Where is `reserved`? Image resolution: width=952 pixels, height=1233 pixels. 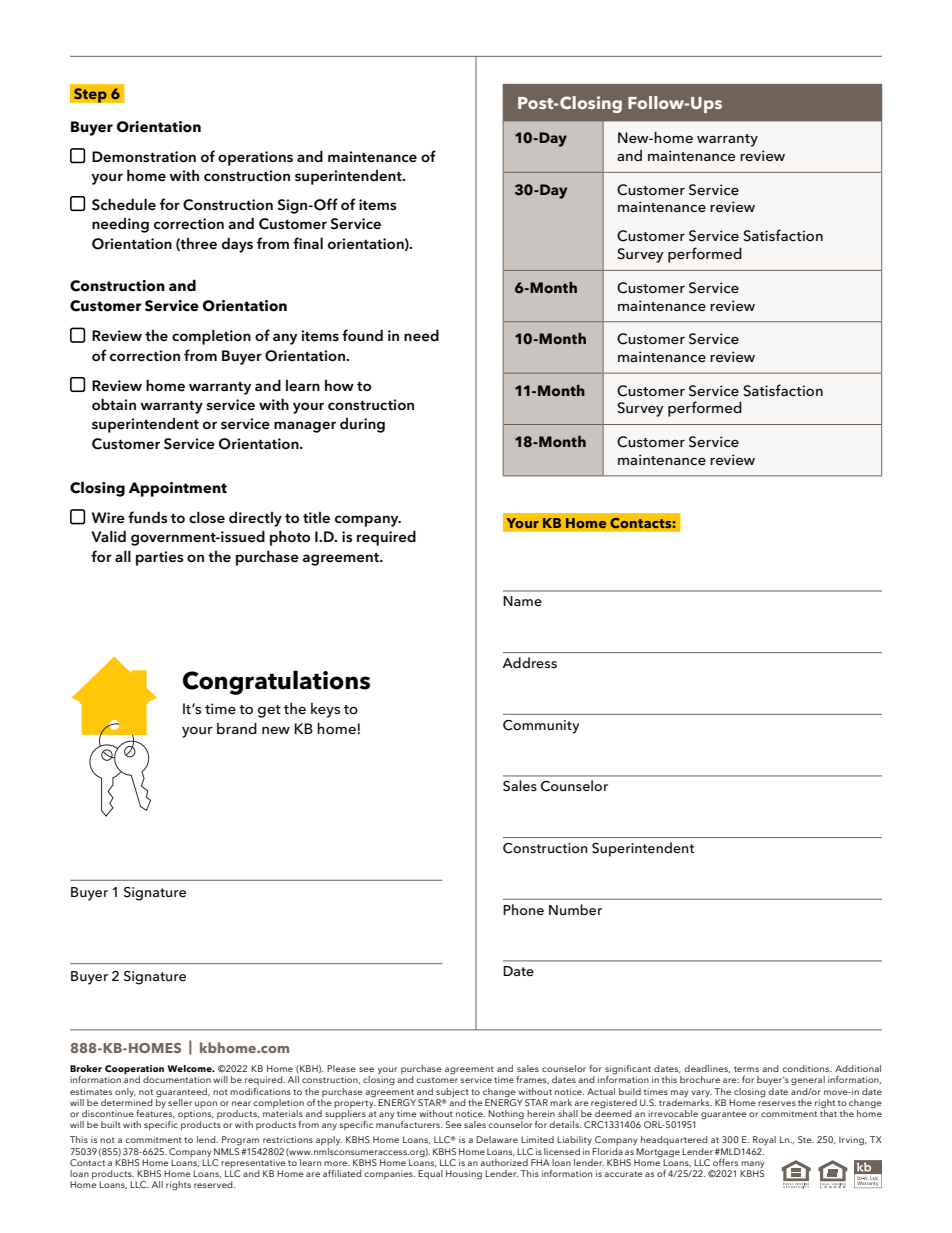
reserved is located at coordinates (214, 1184).
